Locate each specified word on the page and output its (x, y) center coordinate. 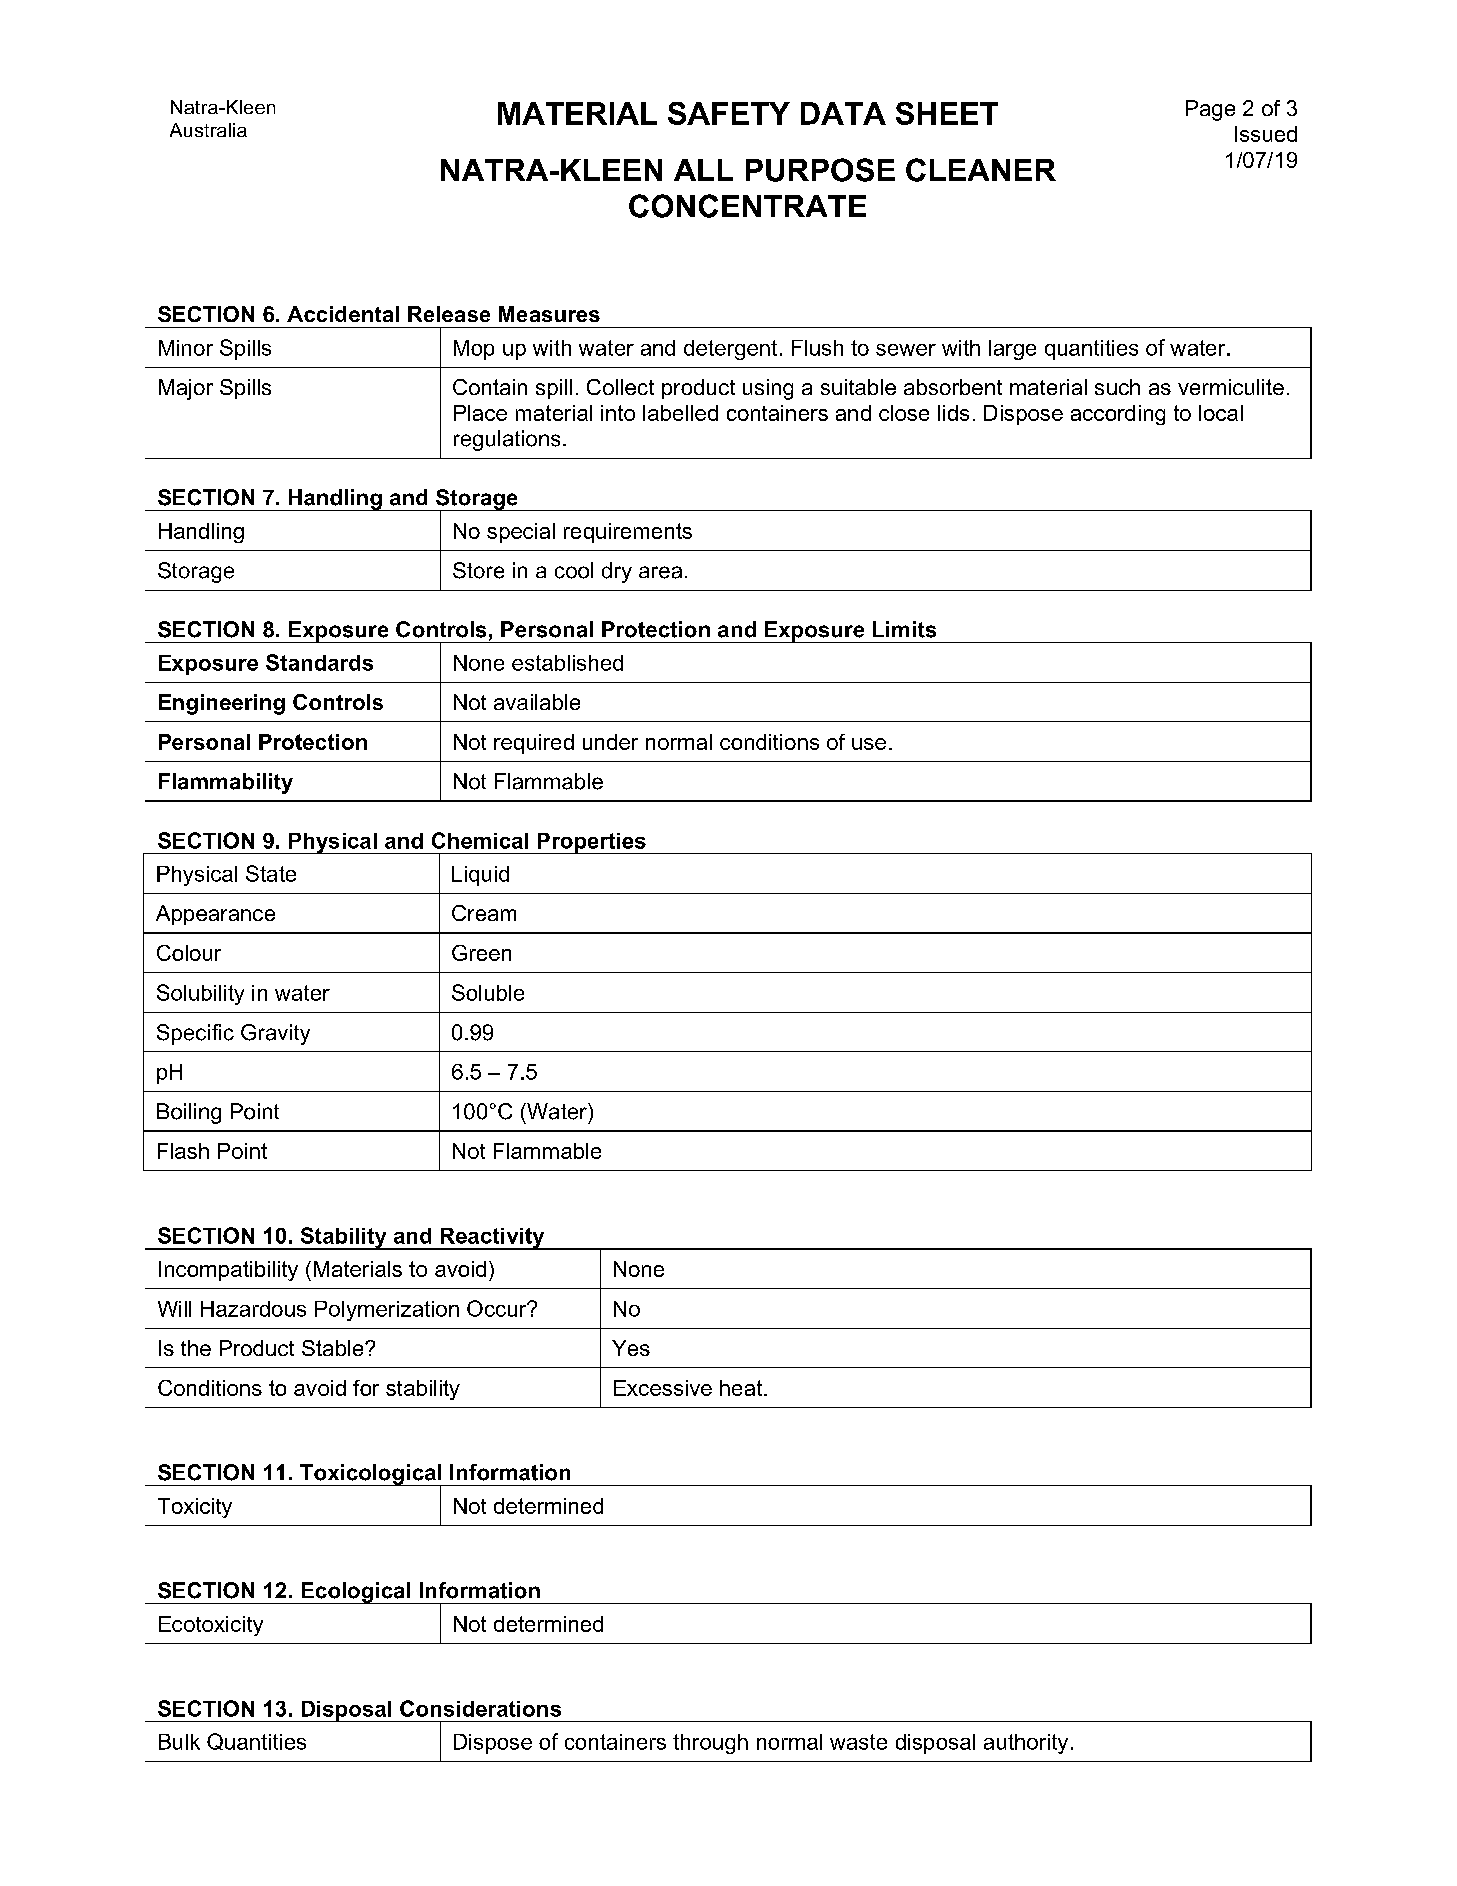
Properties (591, 843)
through (710, 1744)
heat (742, 1388)
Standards (319, 662)
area (660, 572)
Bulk (179, 1742)
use (869, 744)
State (271, 873)
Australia (208, 130)
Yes (631, 1348)
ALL (703, 170)
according (1118, 415)
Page (1210, 110)
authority (1026, 1744)
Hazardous (253, 1309)
